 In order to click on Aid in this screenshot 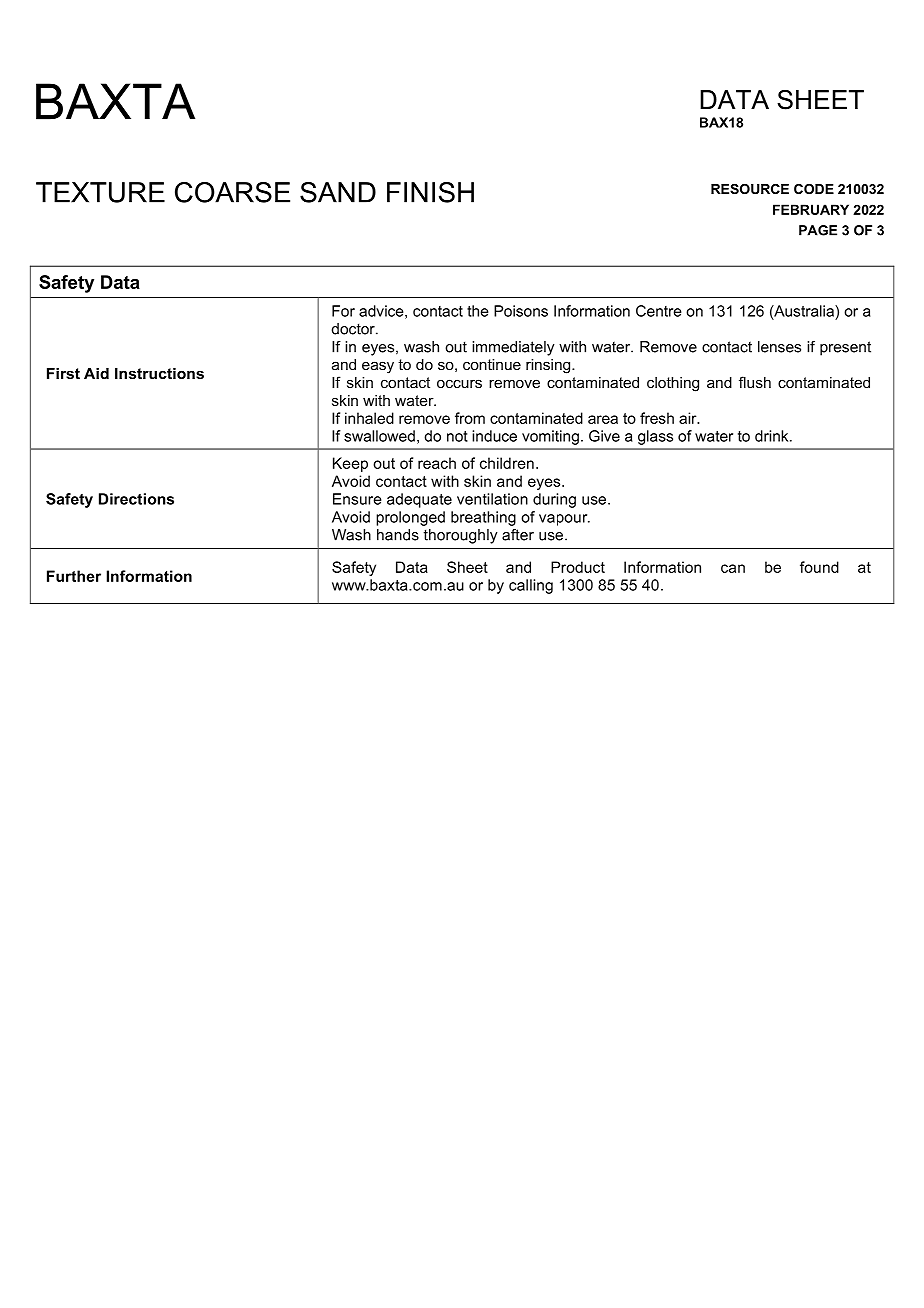, I will do `click(96, 373)`.
